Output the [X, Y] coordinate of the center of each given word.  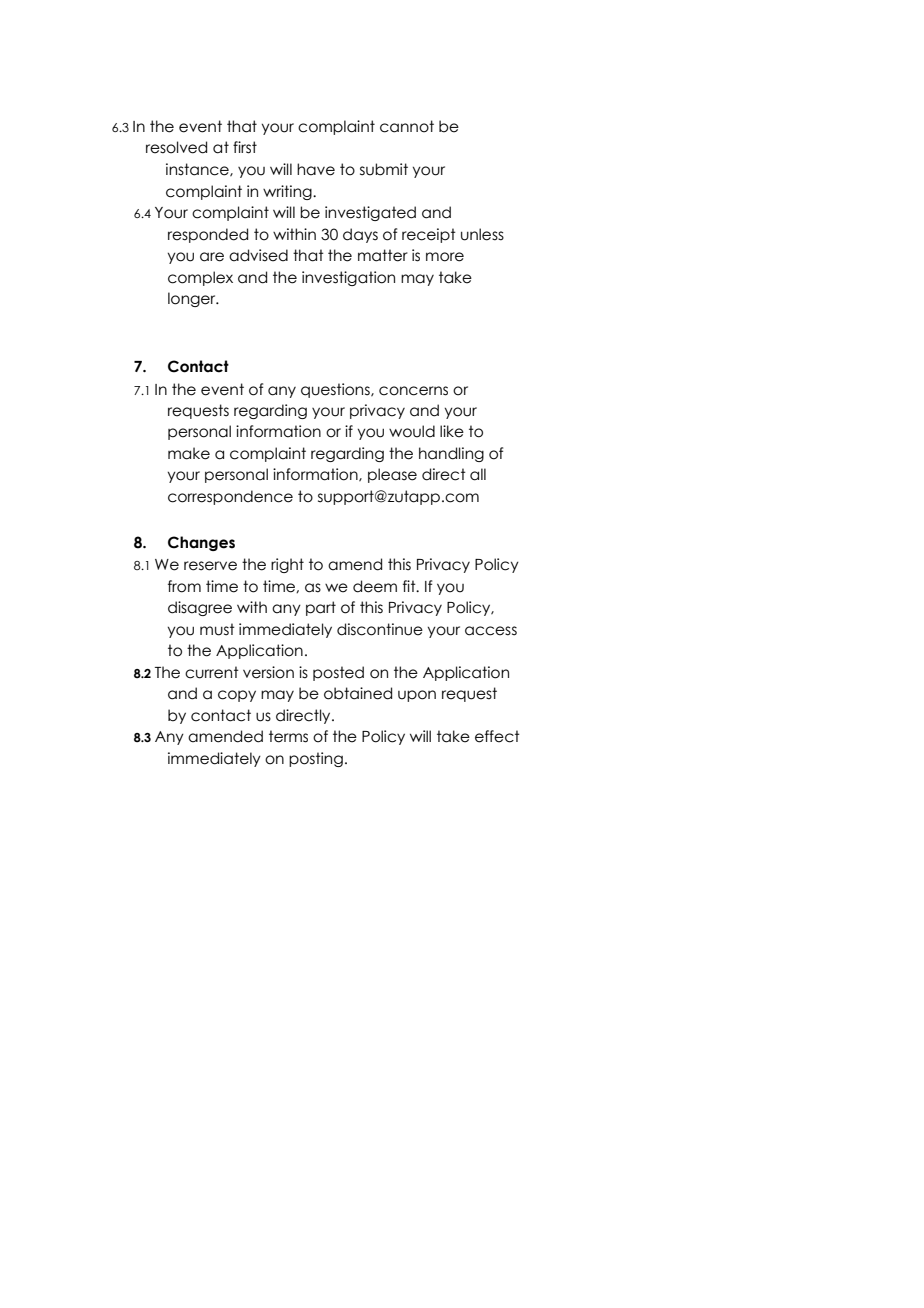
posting [316, 759]
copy [237, 696]
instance [198, 170]
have [316, 169]
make [189, 453]
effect [497, 736]
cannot [407, 126]
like [452, 431]
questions [336, 390]
